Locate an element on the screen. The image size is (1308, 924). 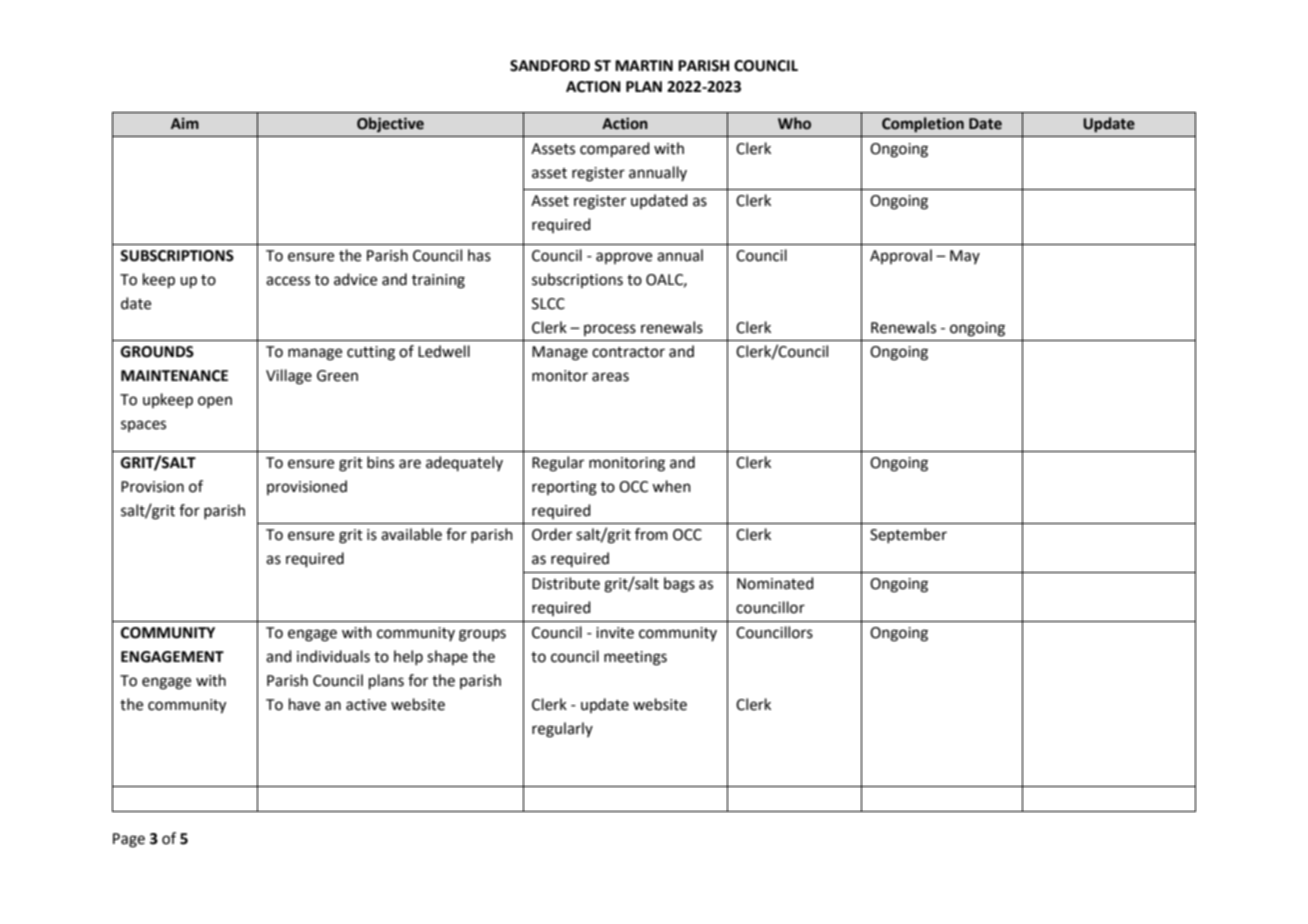
Aim is located at coordinates (185, 123).
